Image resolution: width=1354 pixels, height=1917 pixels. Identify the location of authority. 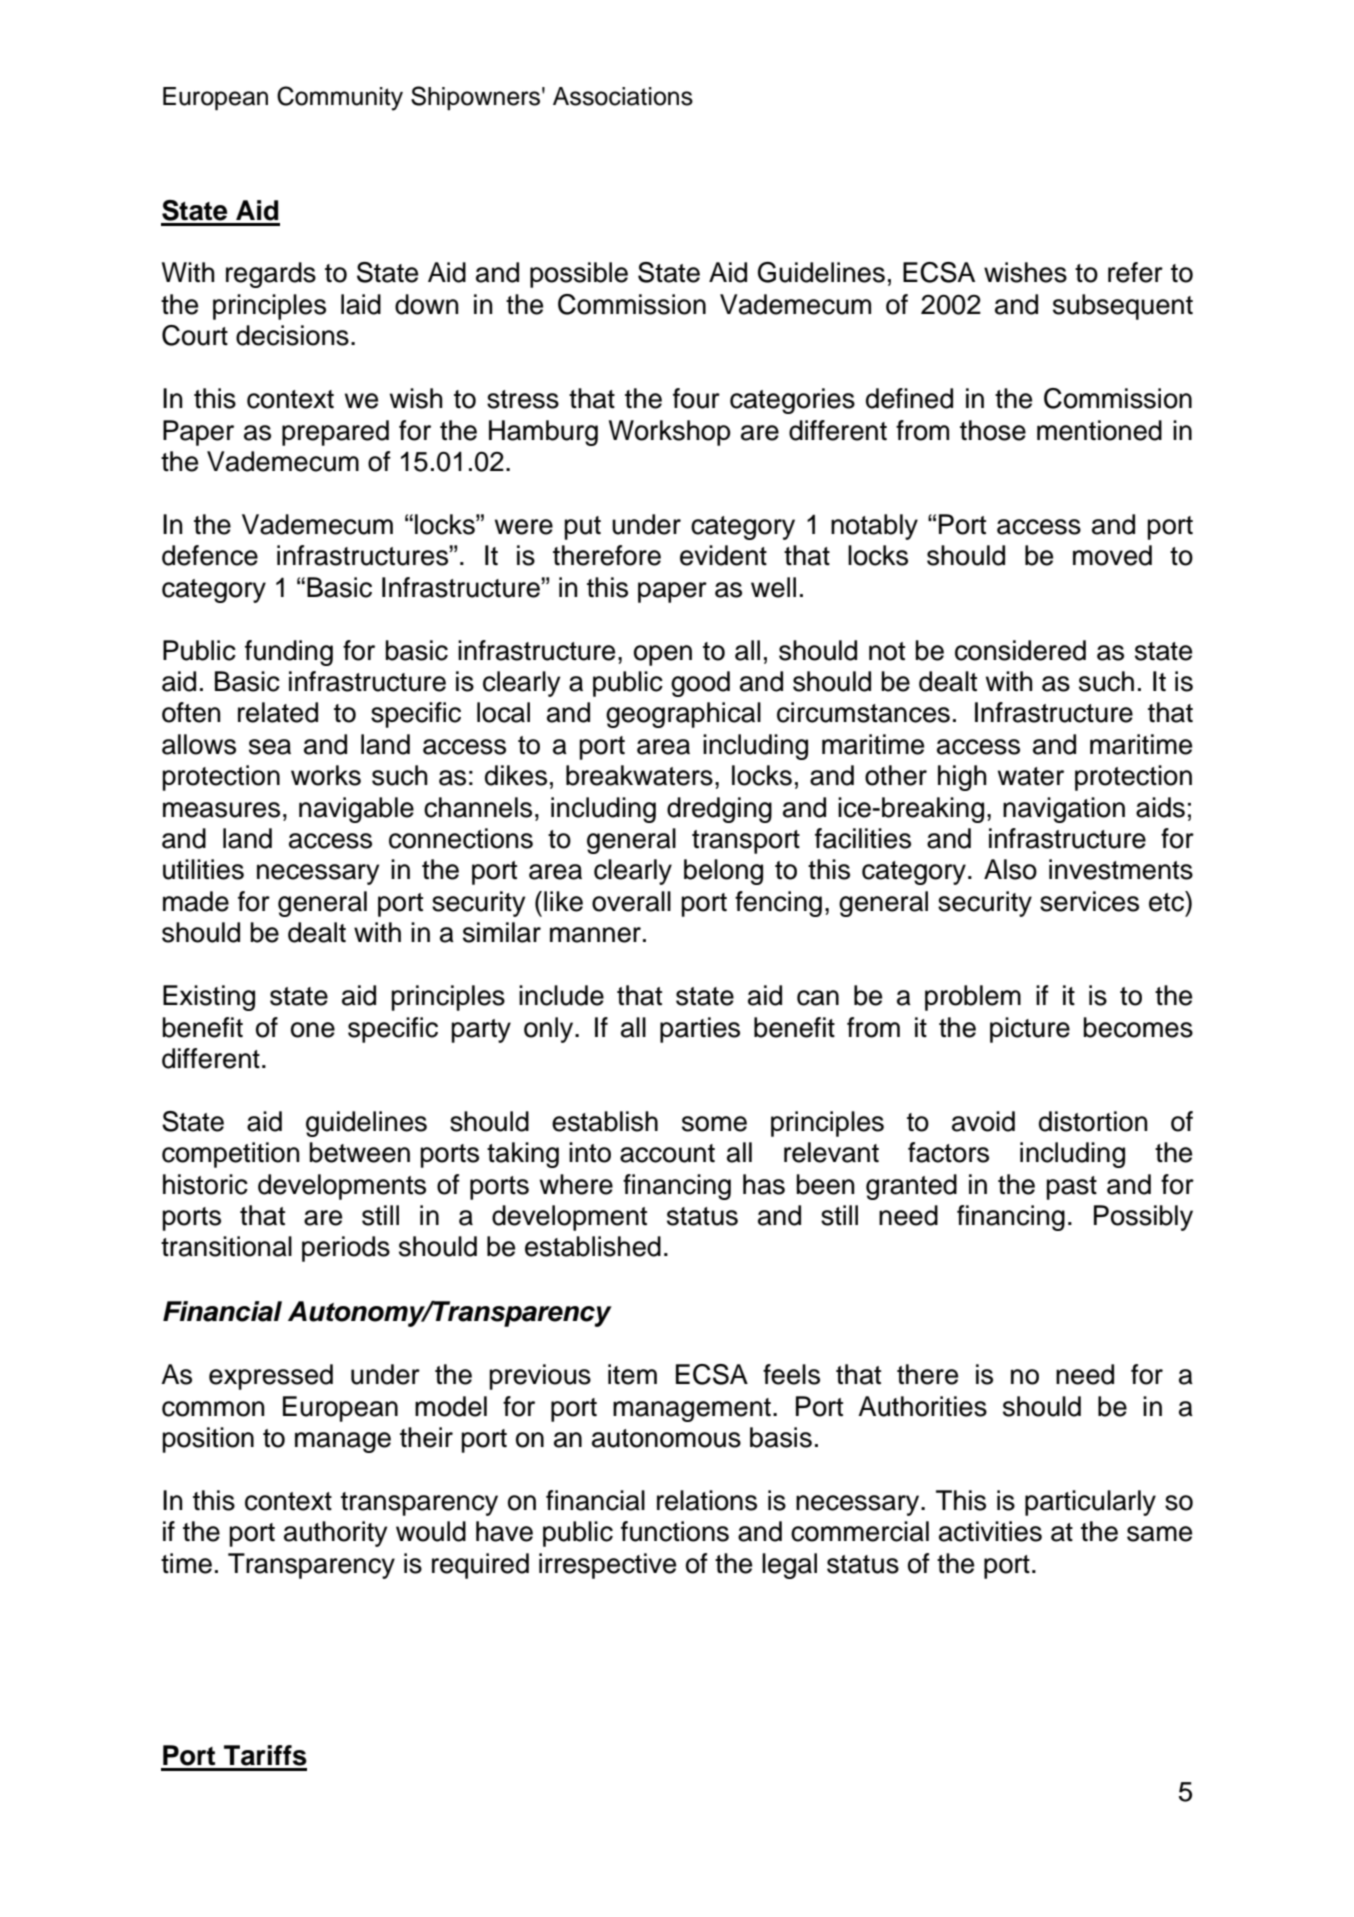
(336, 1534).
